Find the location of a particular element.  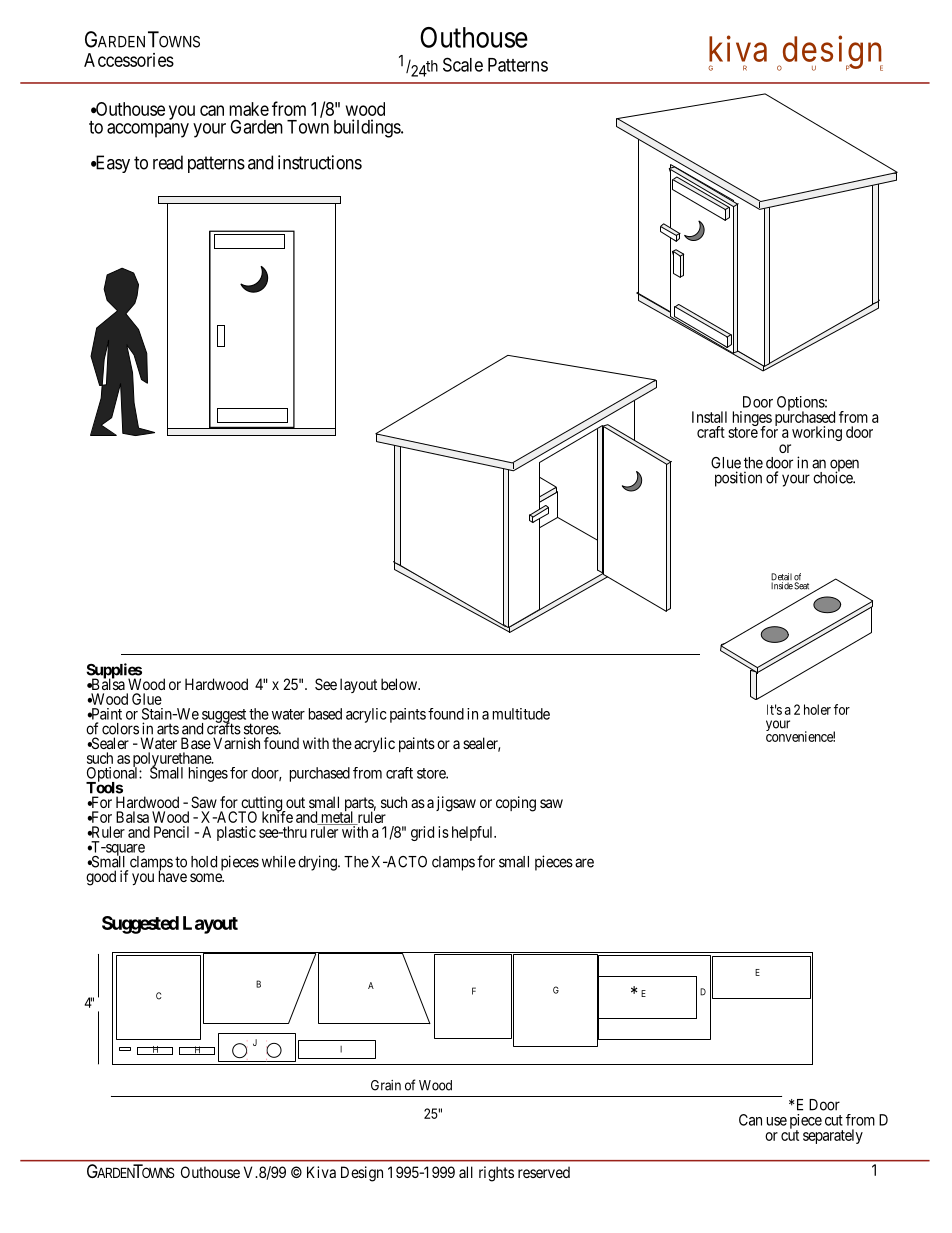

make is located at coordinates (249, 109).
